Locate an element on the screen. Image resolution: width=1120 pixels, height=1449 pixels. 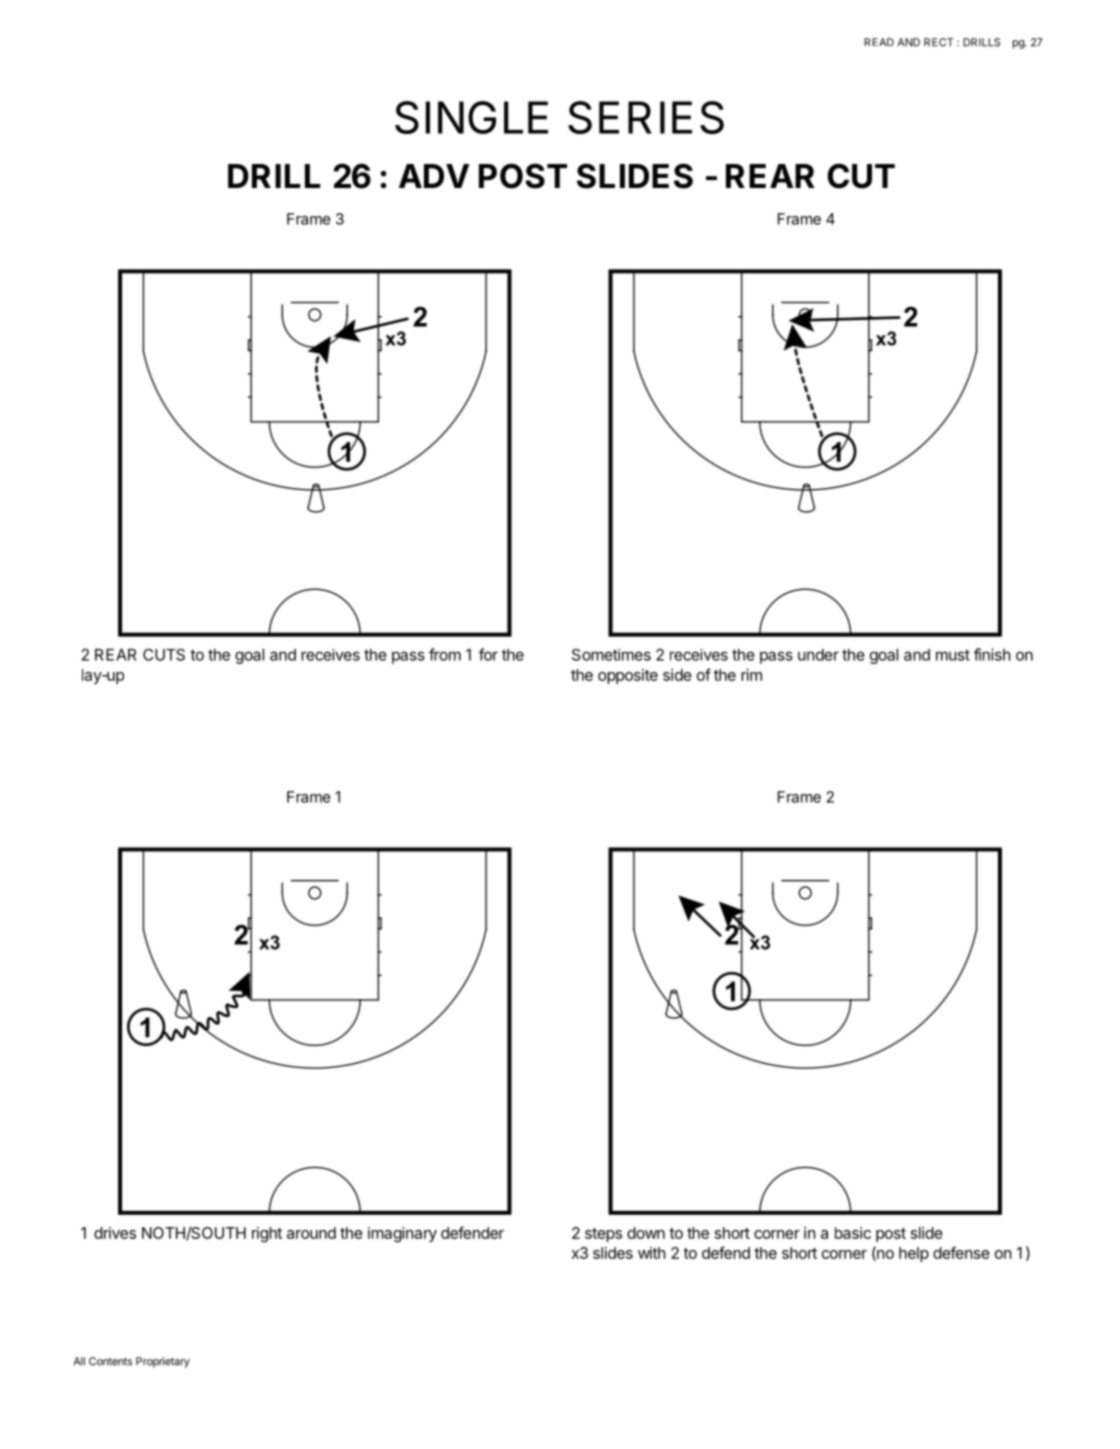
CUTS is located at coordinates (164, 655).
